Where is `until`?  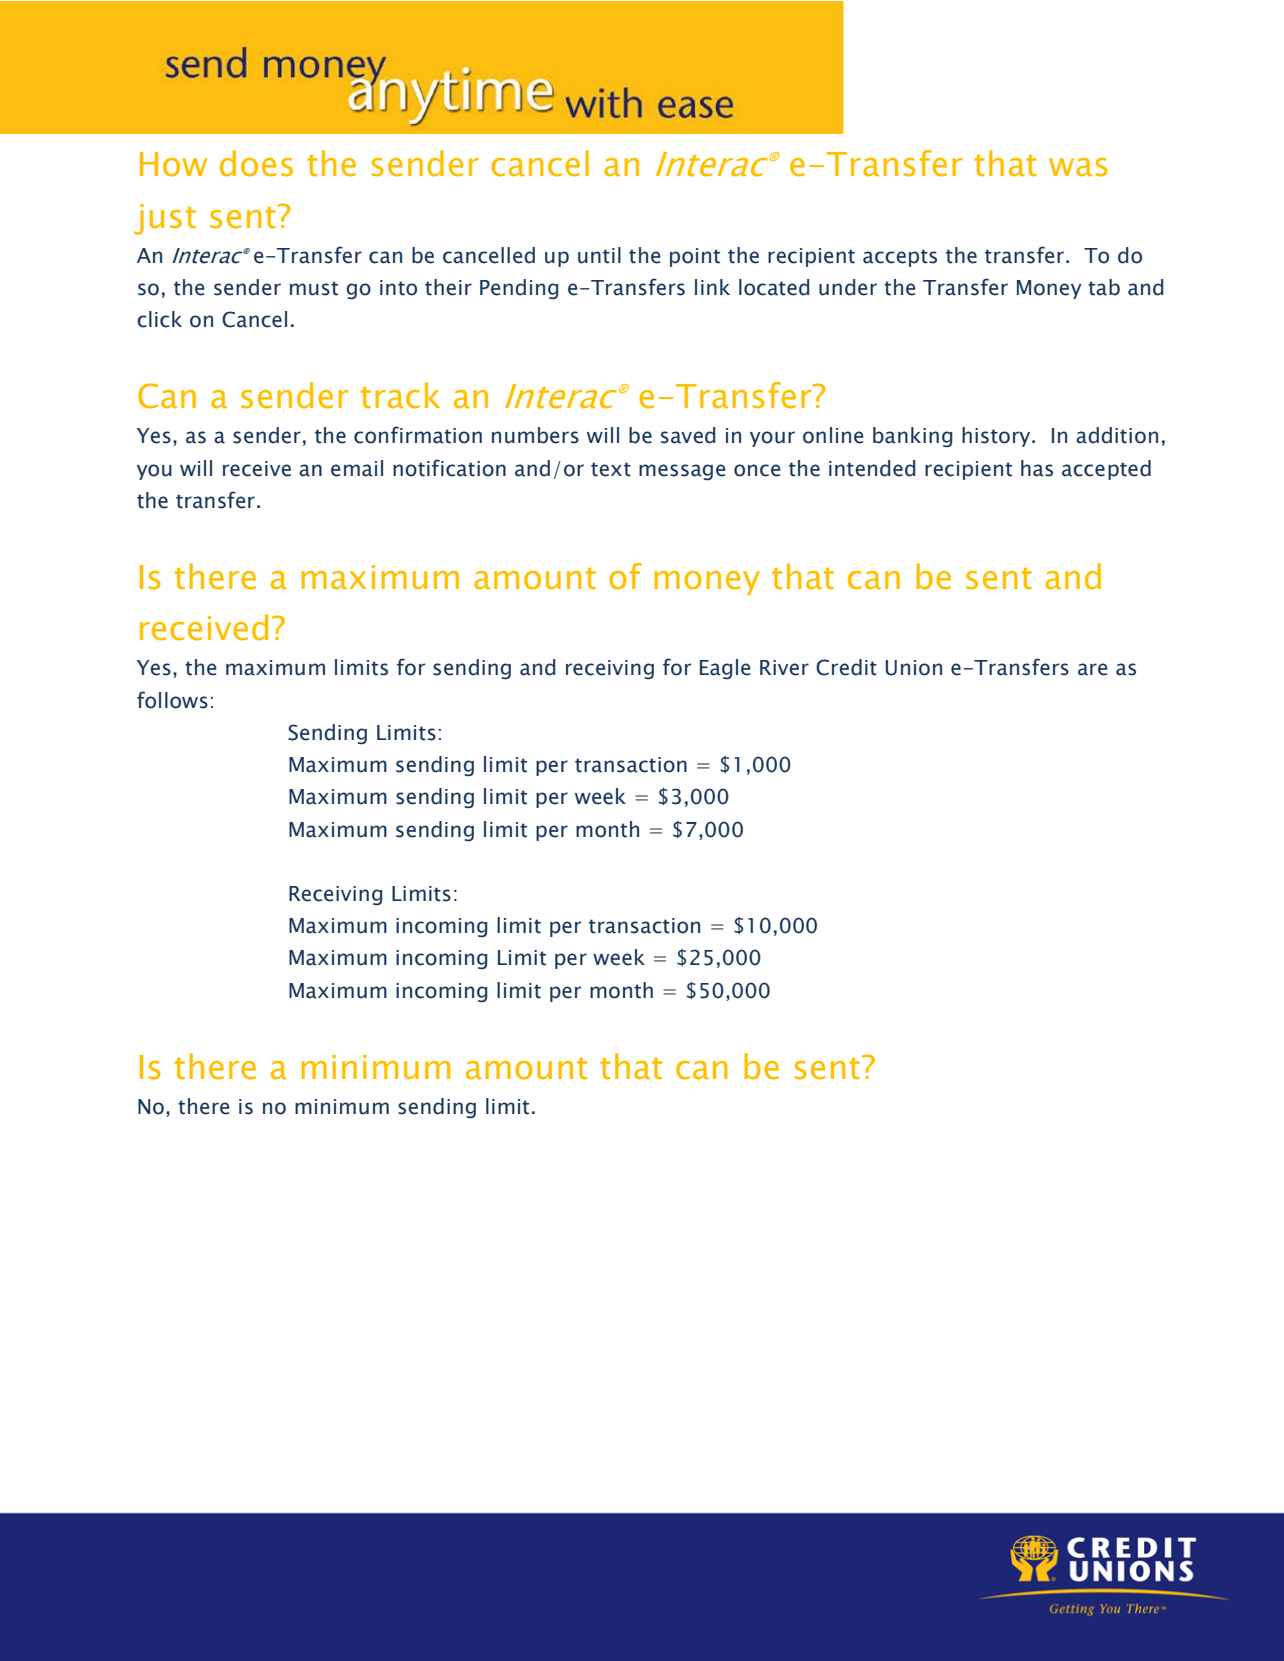
until is located at coordinates (599, 255).
